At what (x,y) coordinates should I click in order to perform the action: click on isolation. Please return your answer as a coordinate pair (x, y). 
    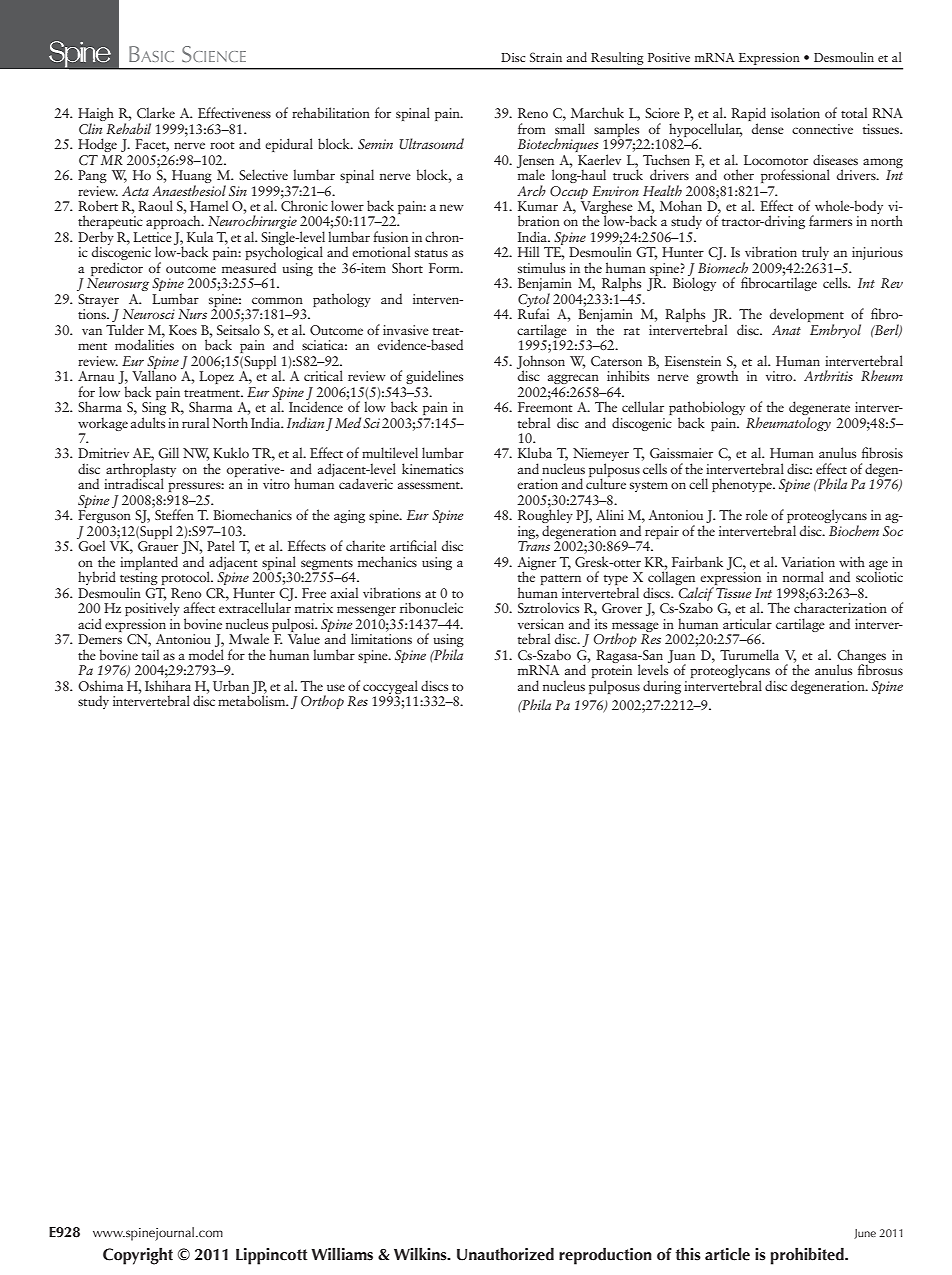
    Looking at the image, I should click on (795, 112).
